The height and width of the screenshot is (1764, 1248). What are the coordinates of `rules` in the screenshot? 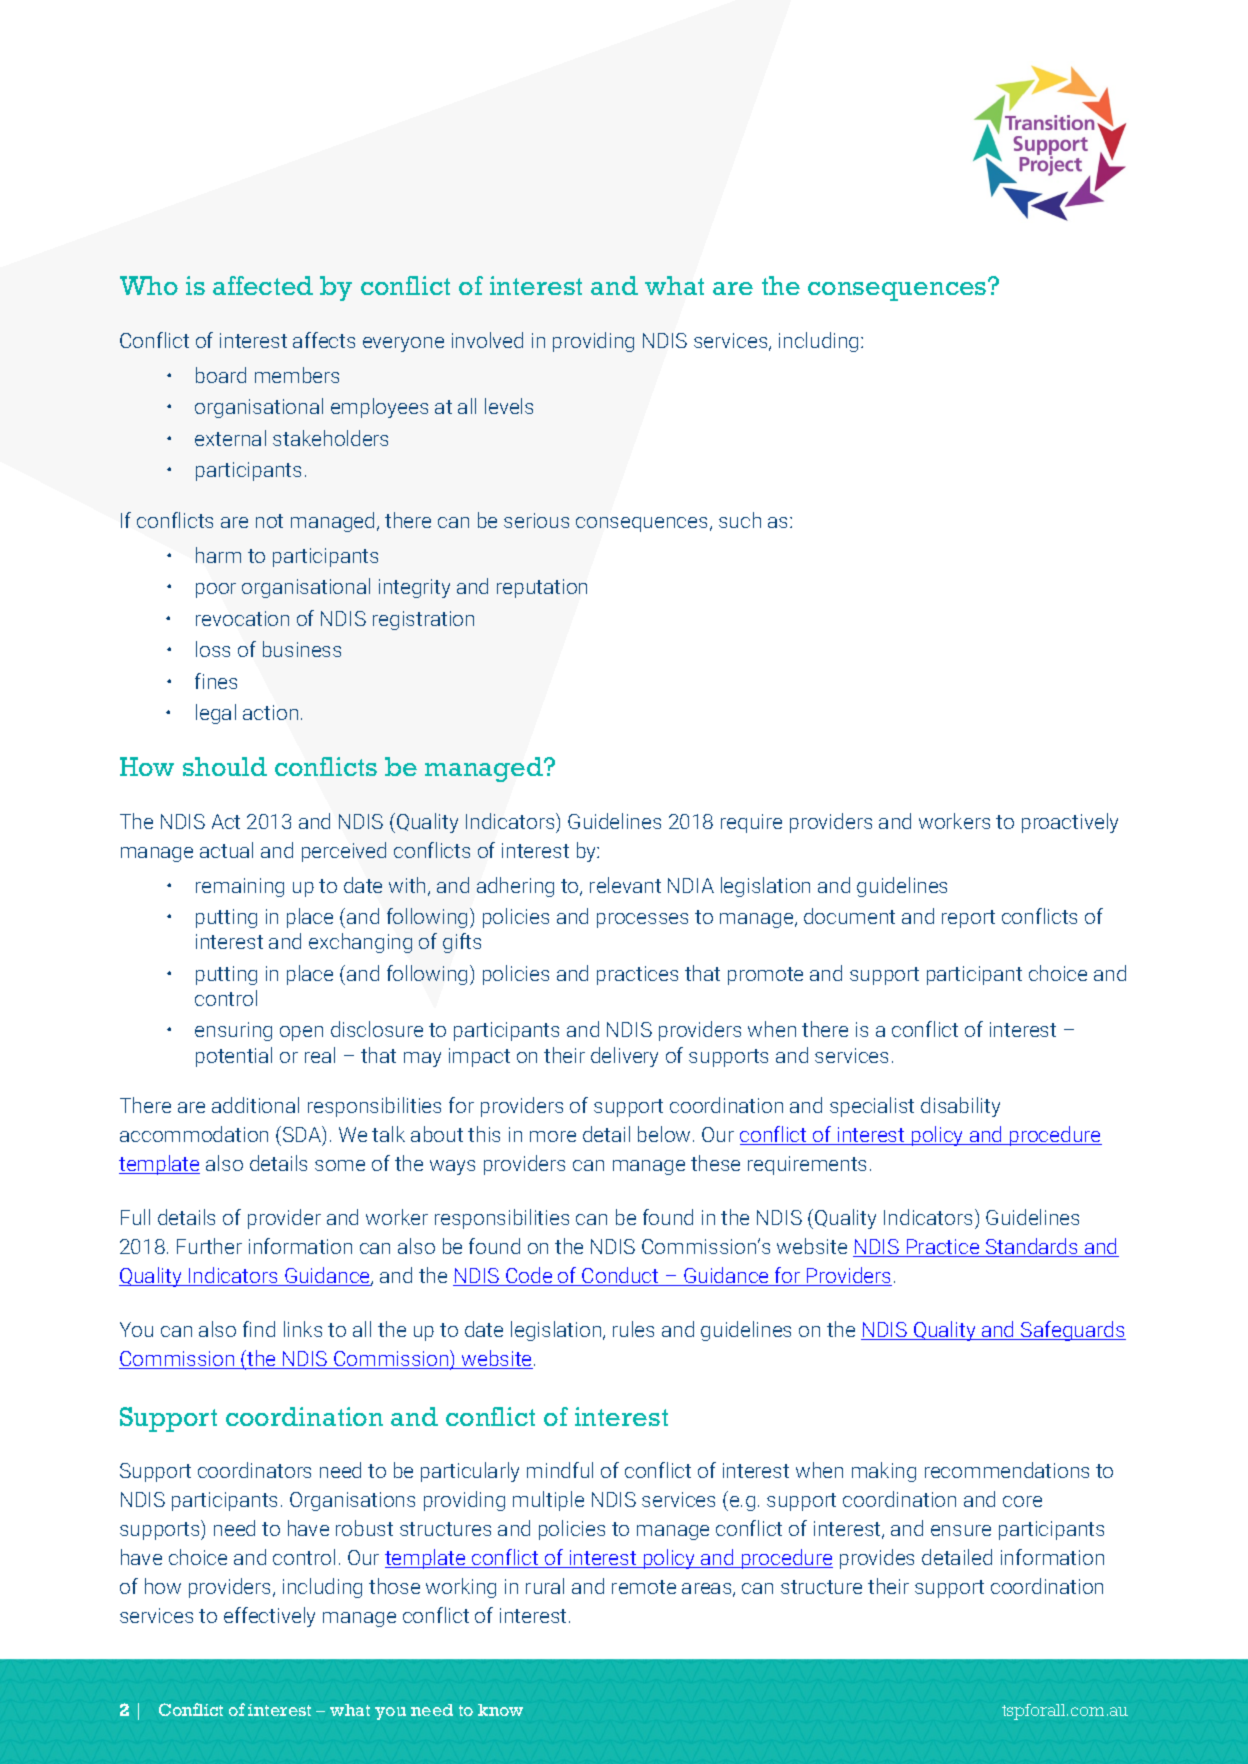 It's located at (633, 1329).
